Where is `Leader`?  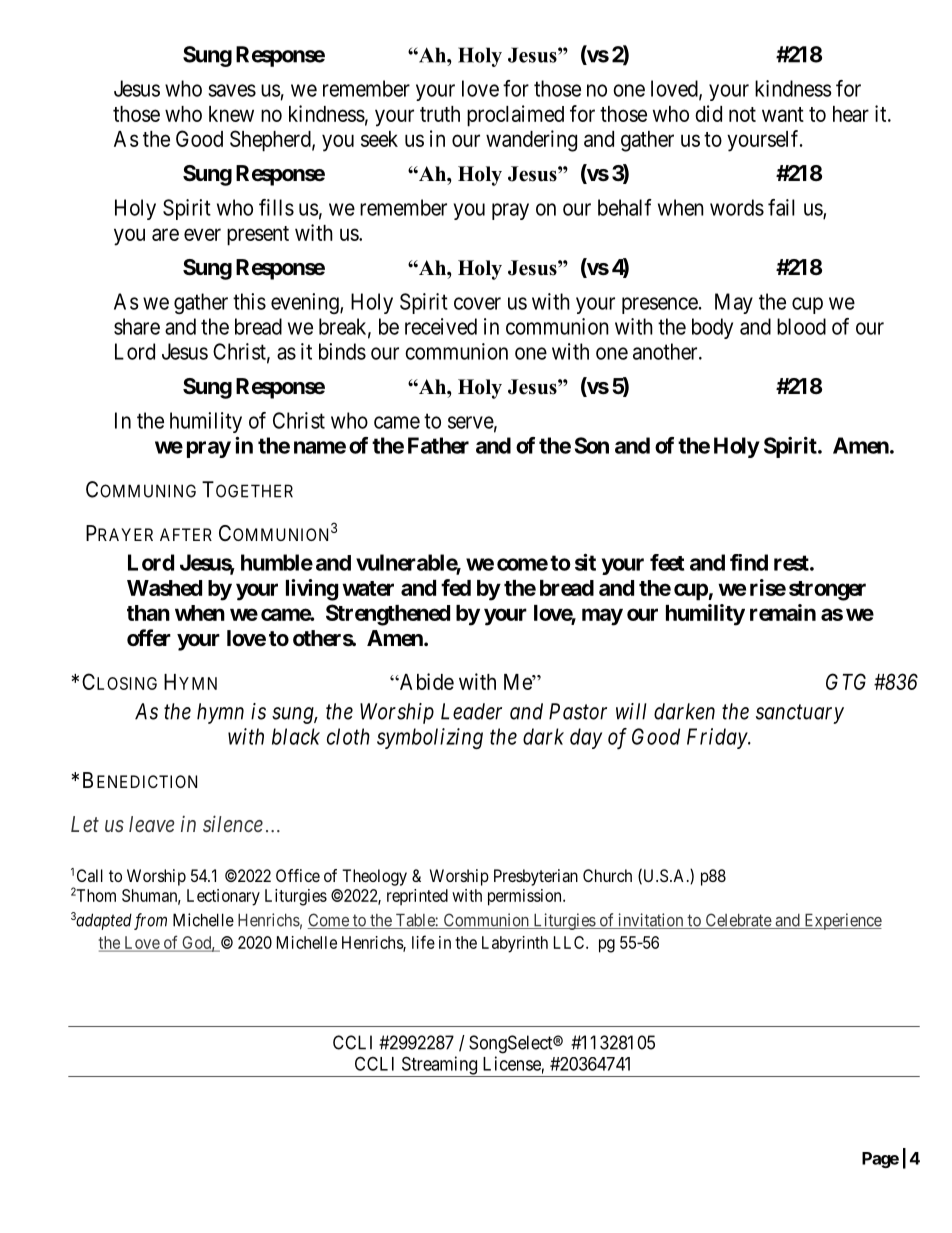 Leader is located at coordinates (471, 711).
